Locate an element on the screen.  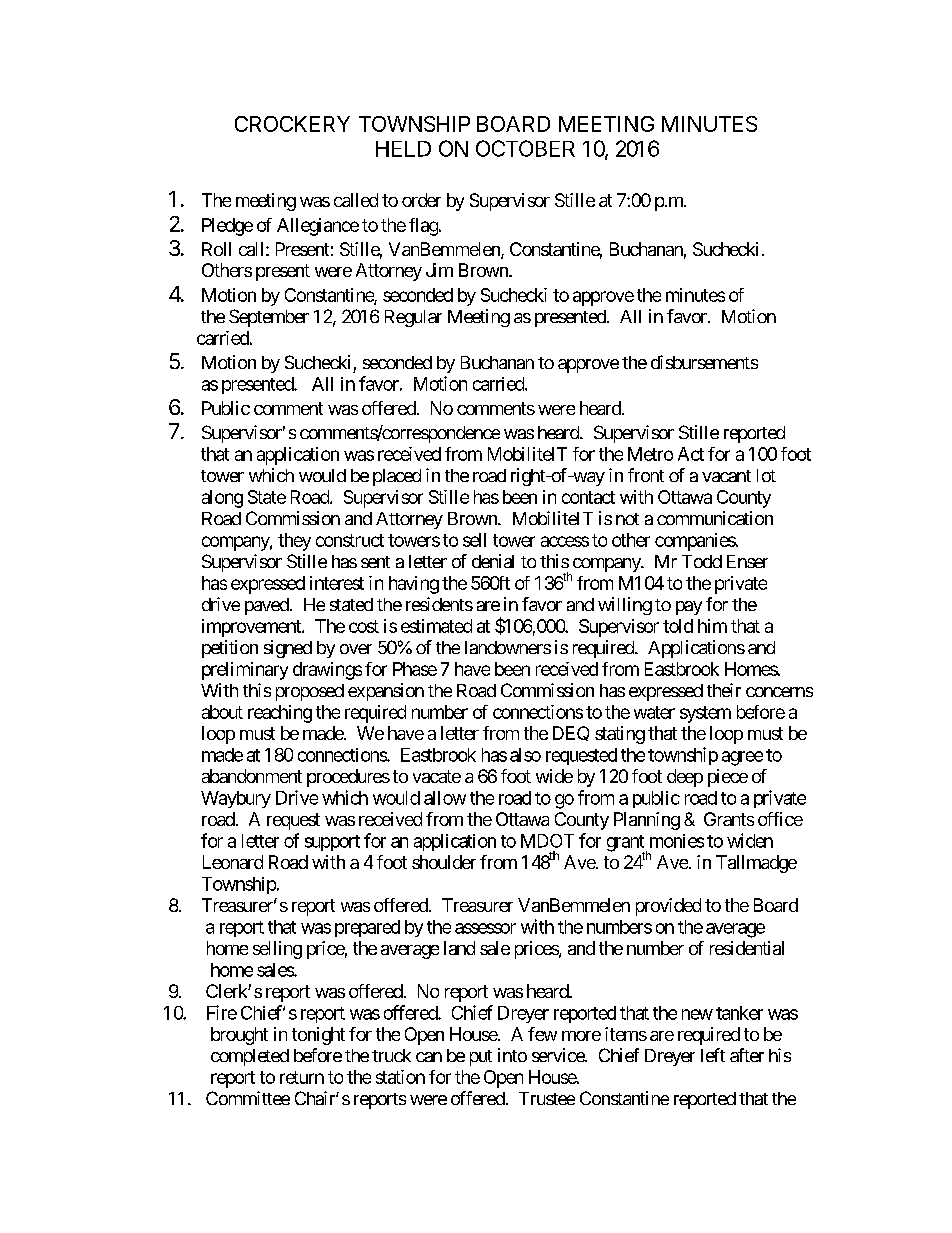
into is located at coordinates (512, 1055).
